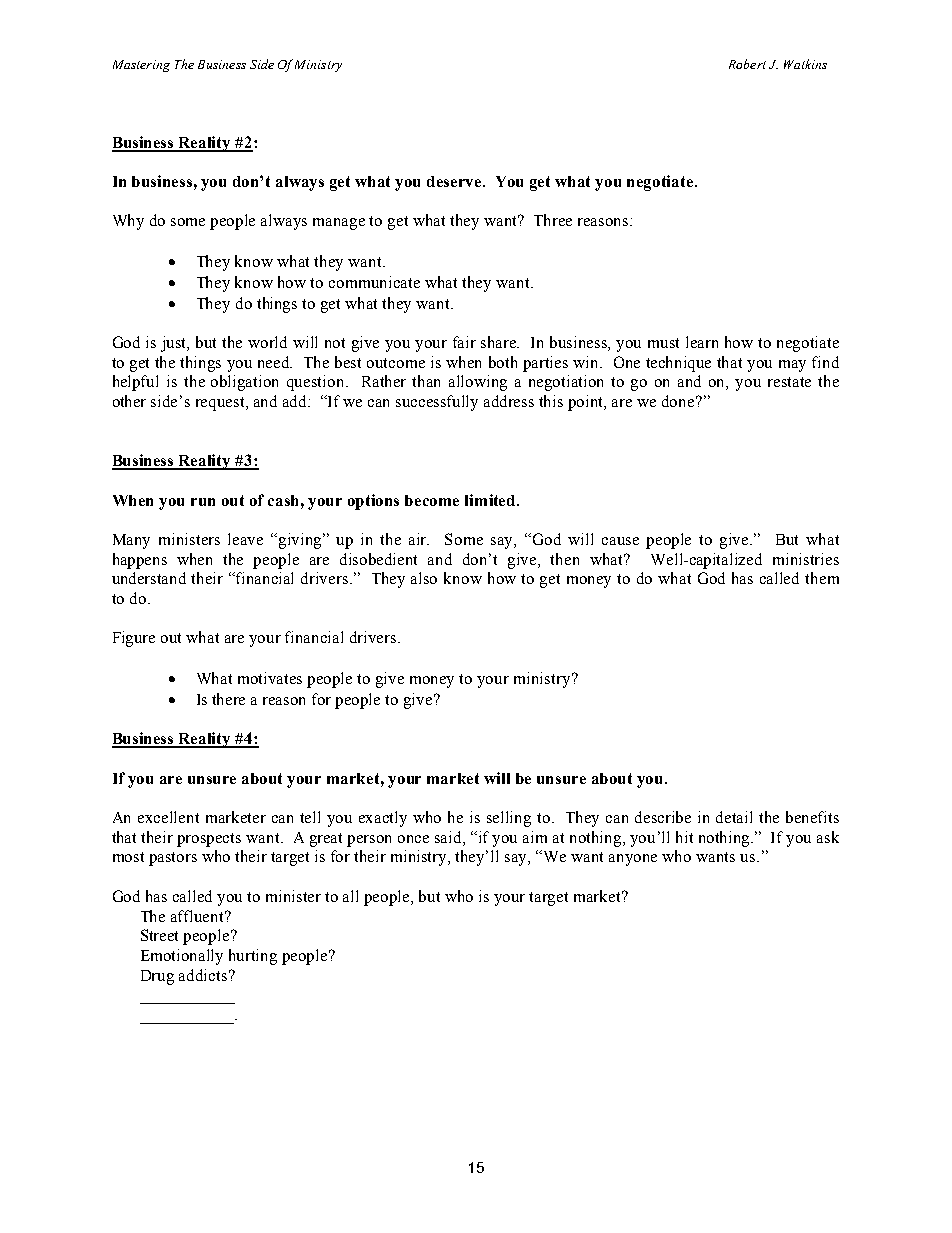 The image size is (952, 1233). I want to click on ministries, so click(806, 559).
